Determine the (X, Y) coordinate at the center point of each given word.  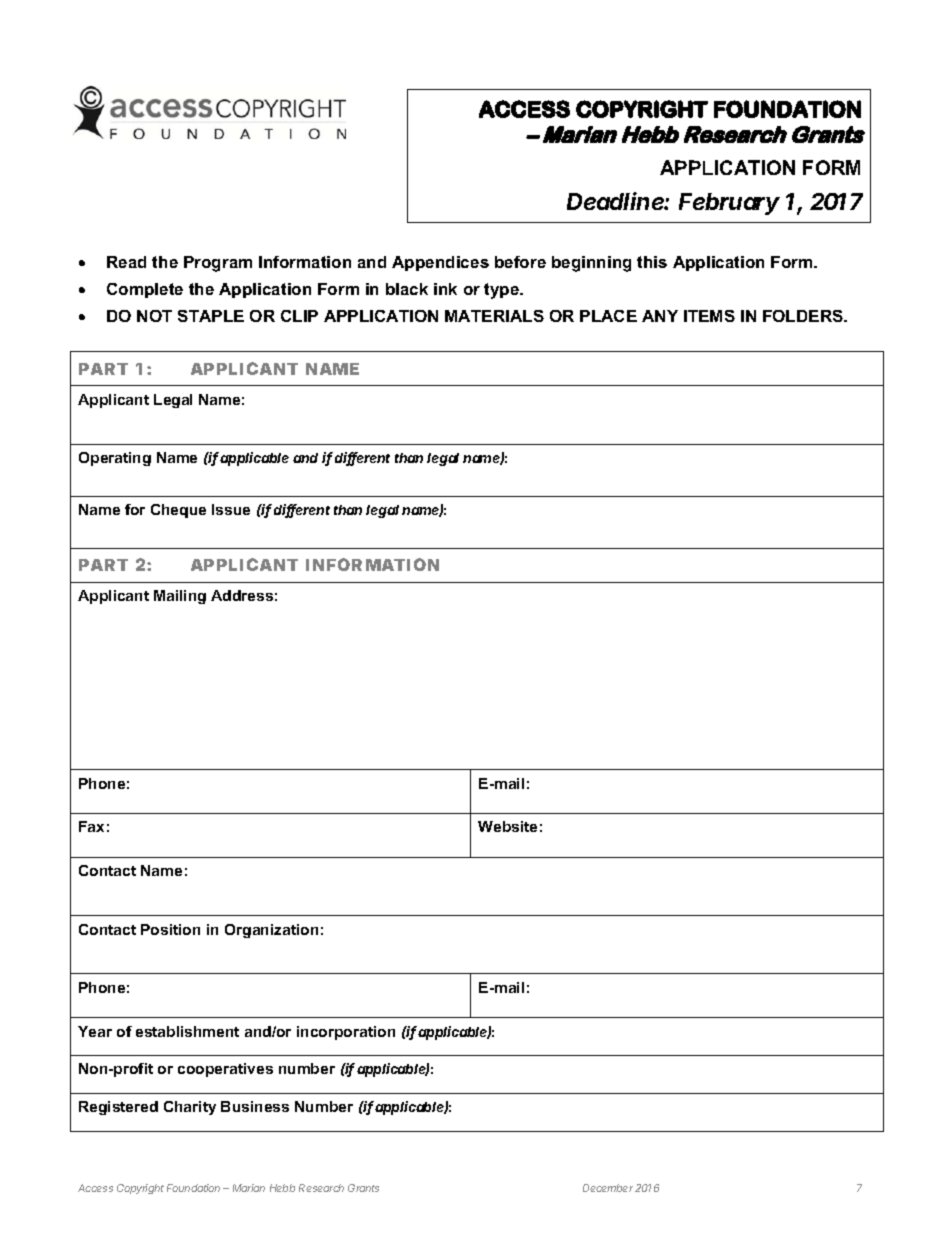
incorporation (346, 1033)
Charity (190, 1108)
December (608, 1188)
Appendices (440, 263)
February (729, 204)
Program (218, 264)
